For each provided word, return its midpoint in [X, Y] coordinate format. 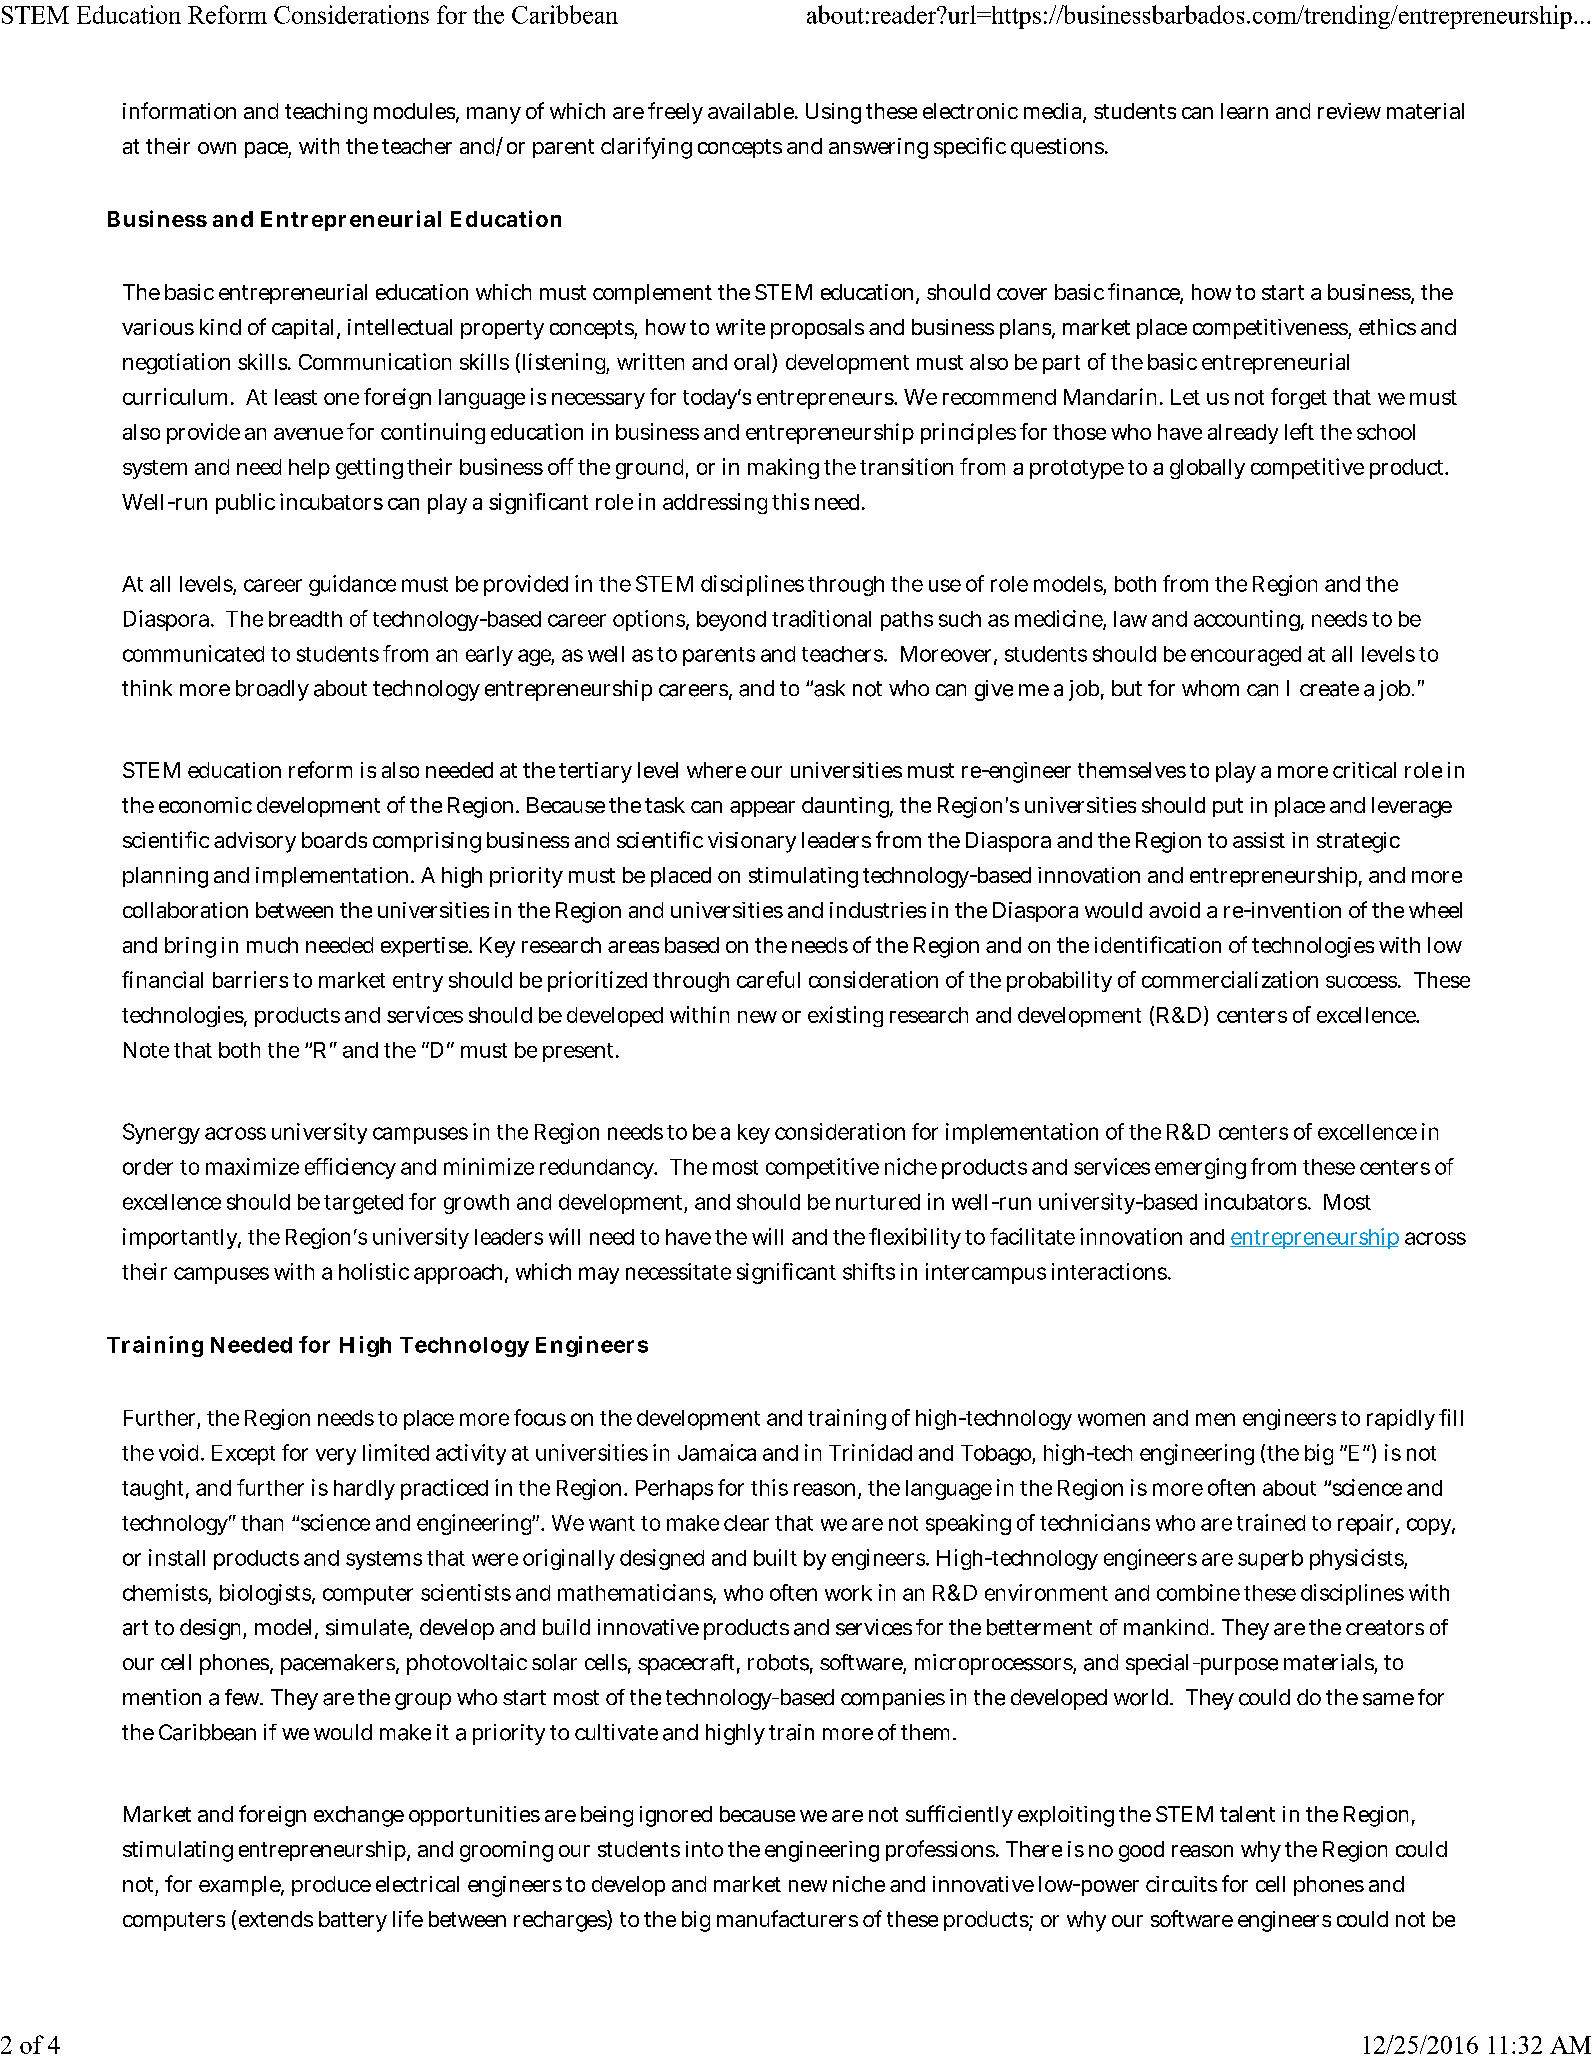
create [1329, 689]
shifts [869, 1271]
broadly [272, 690]
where [716, 770]
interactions [1110, 1271]
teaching [326, 113]
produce [331, 1886]
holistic [374, 1271]
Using [833, 113]
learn [1244, 111]
